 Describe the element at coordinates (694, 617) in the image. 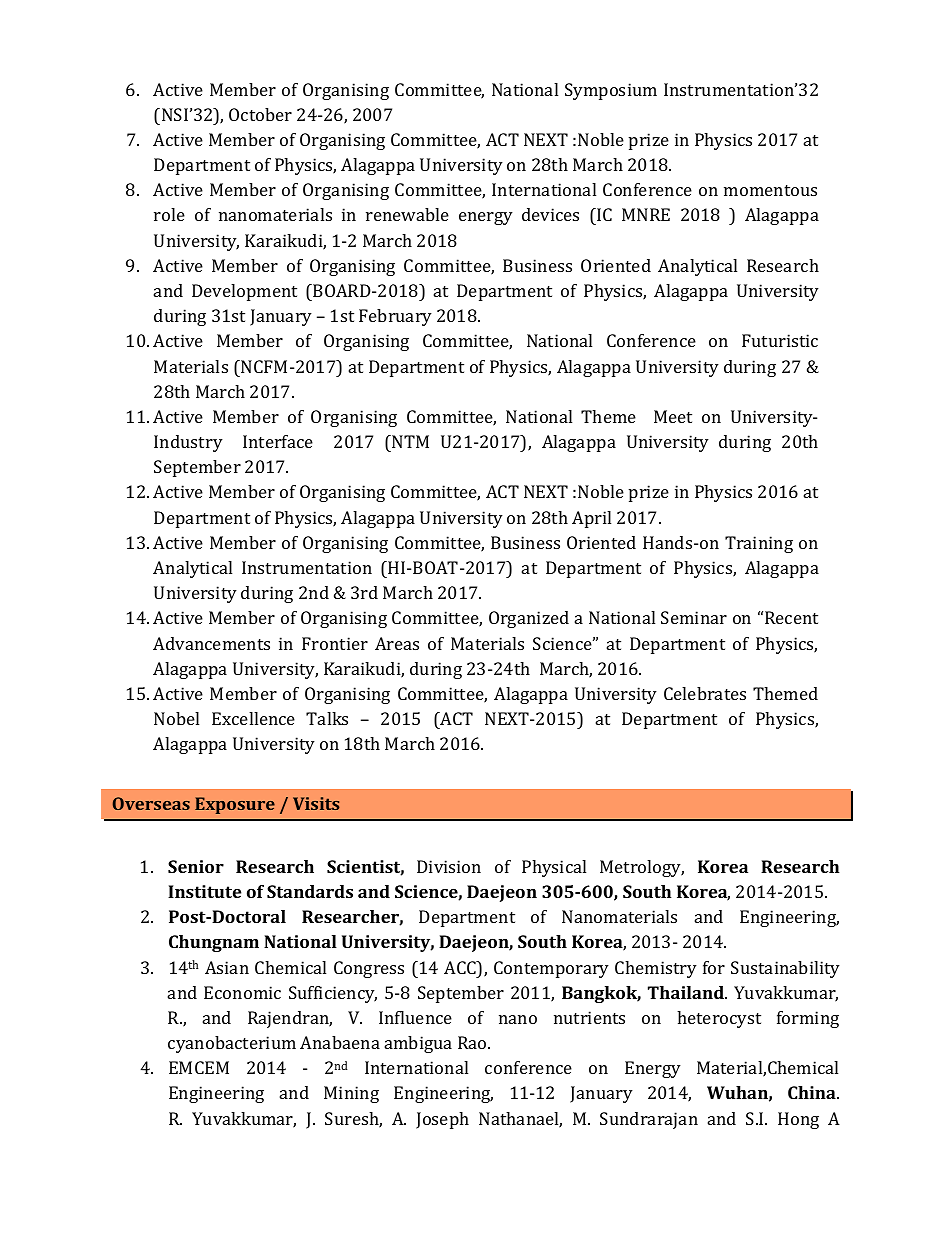

I see `Seminar` at that location.
